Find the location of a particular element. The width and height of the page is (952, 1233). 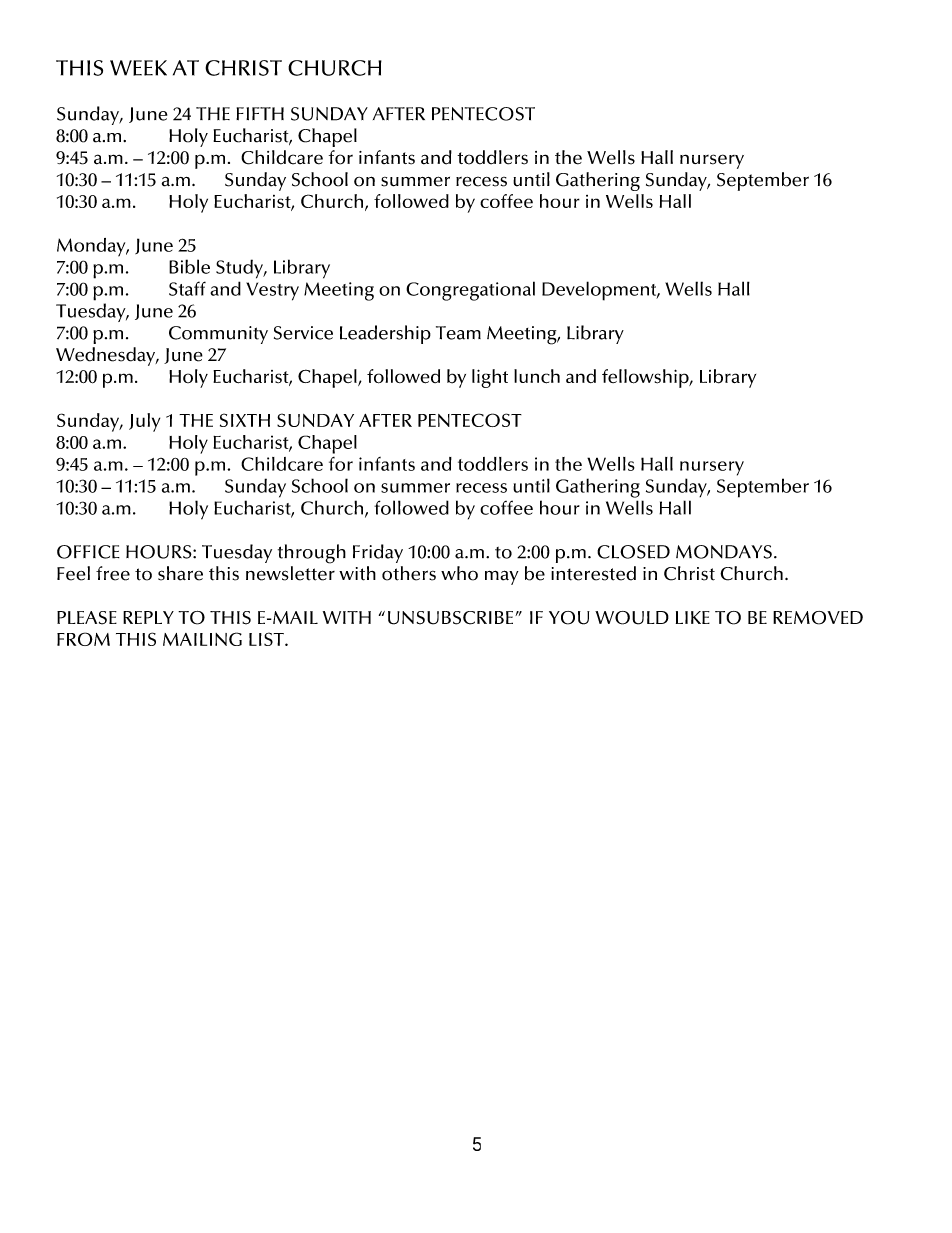

FIFTH is located at coordinates (260, 113).
